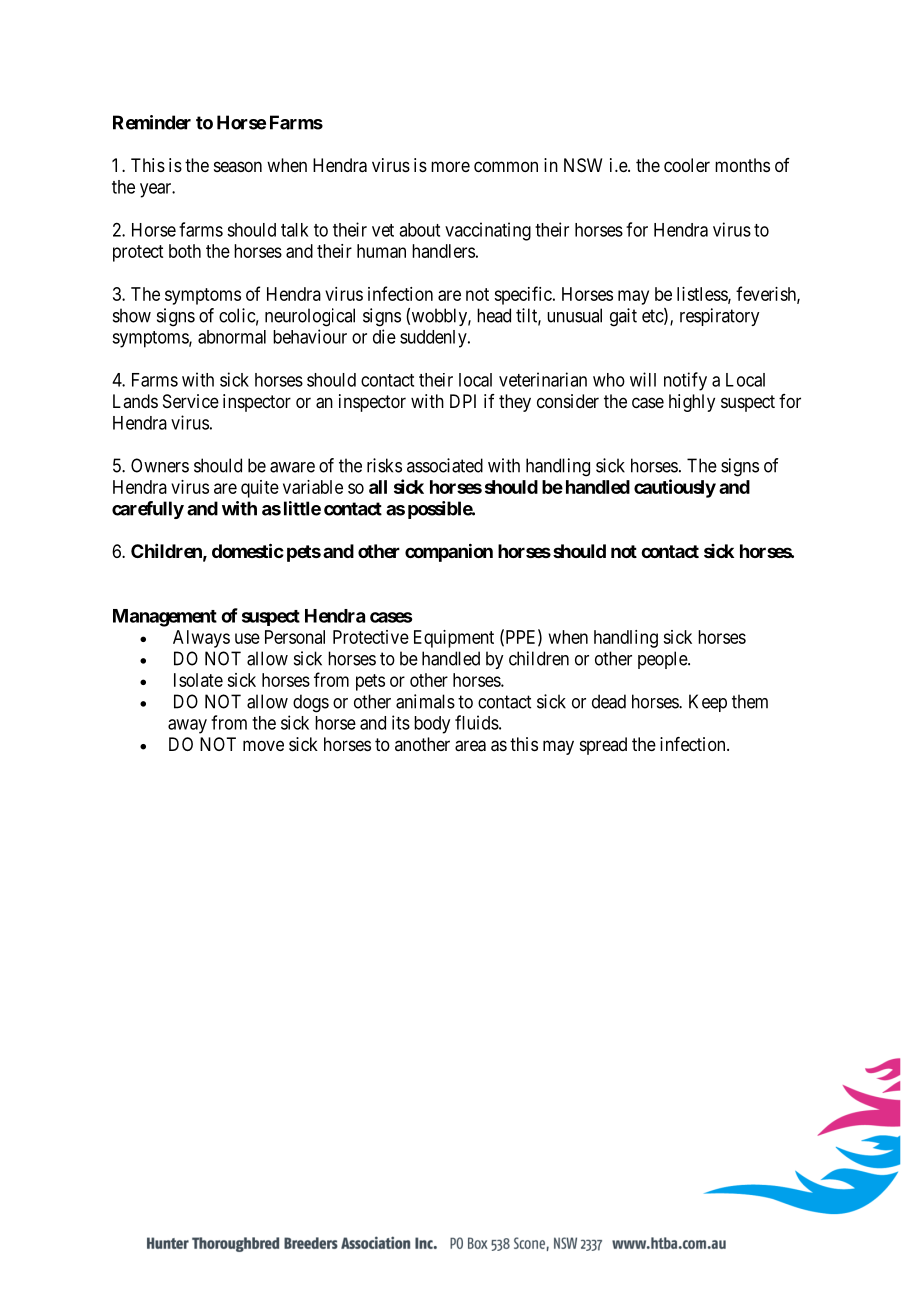  I want to click on DPI, so click(463, 401).
